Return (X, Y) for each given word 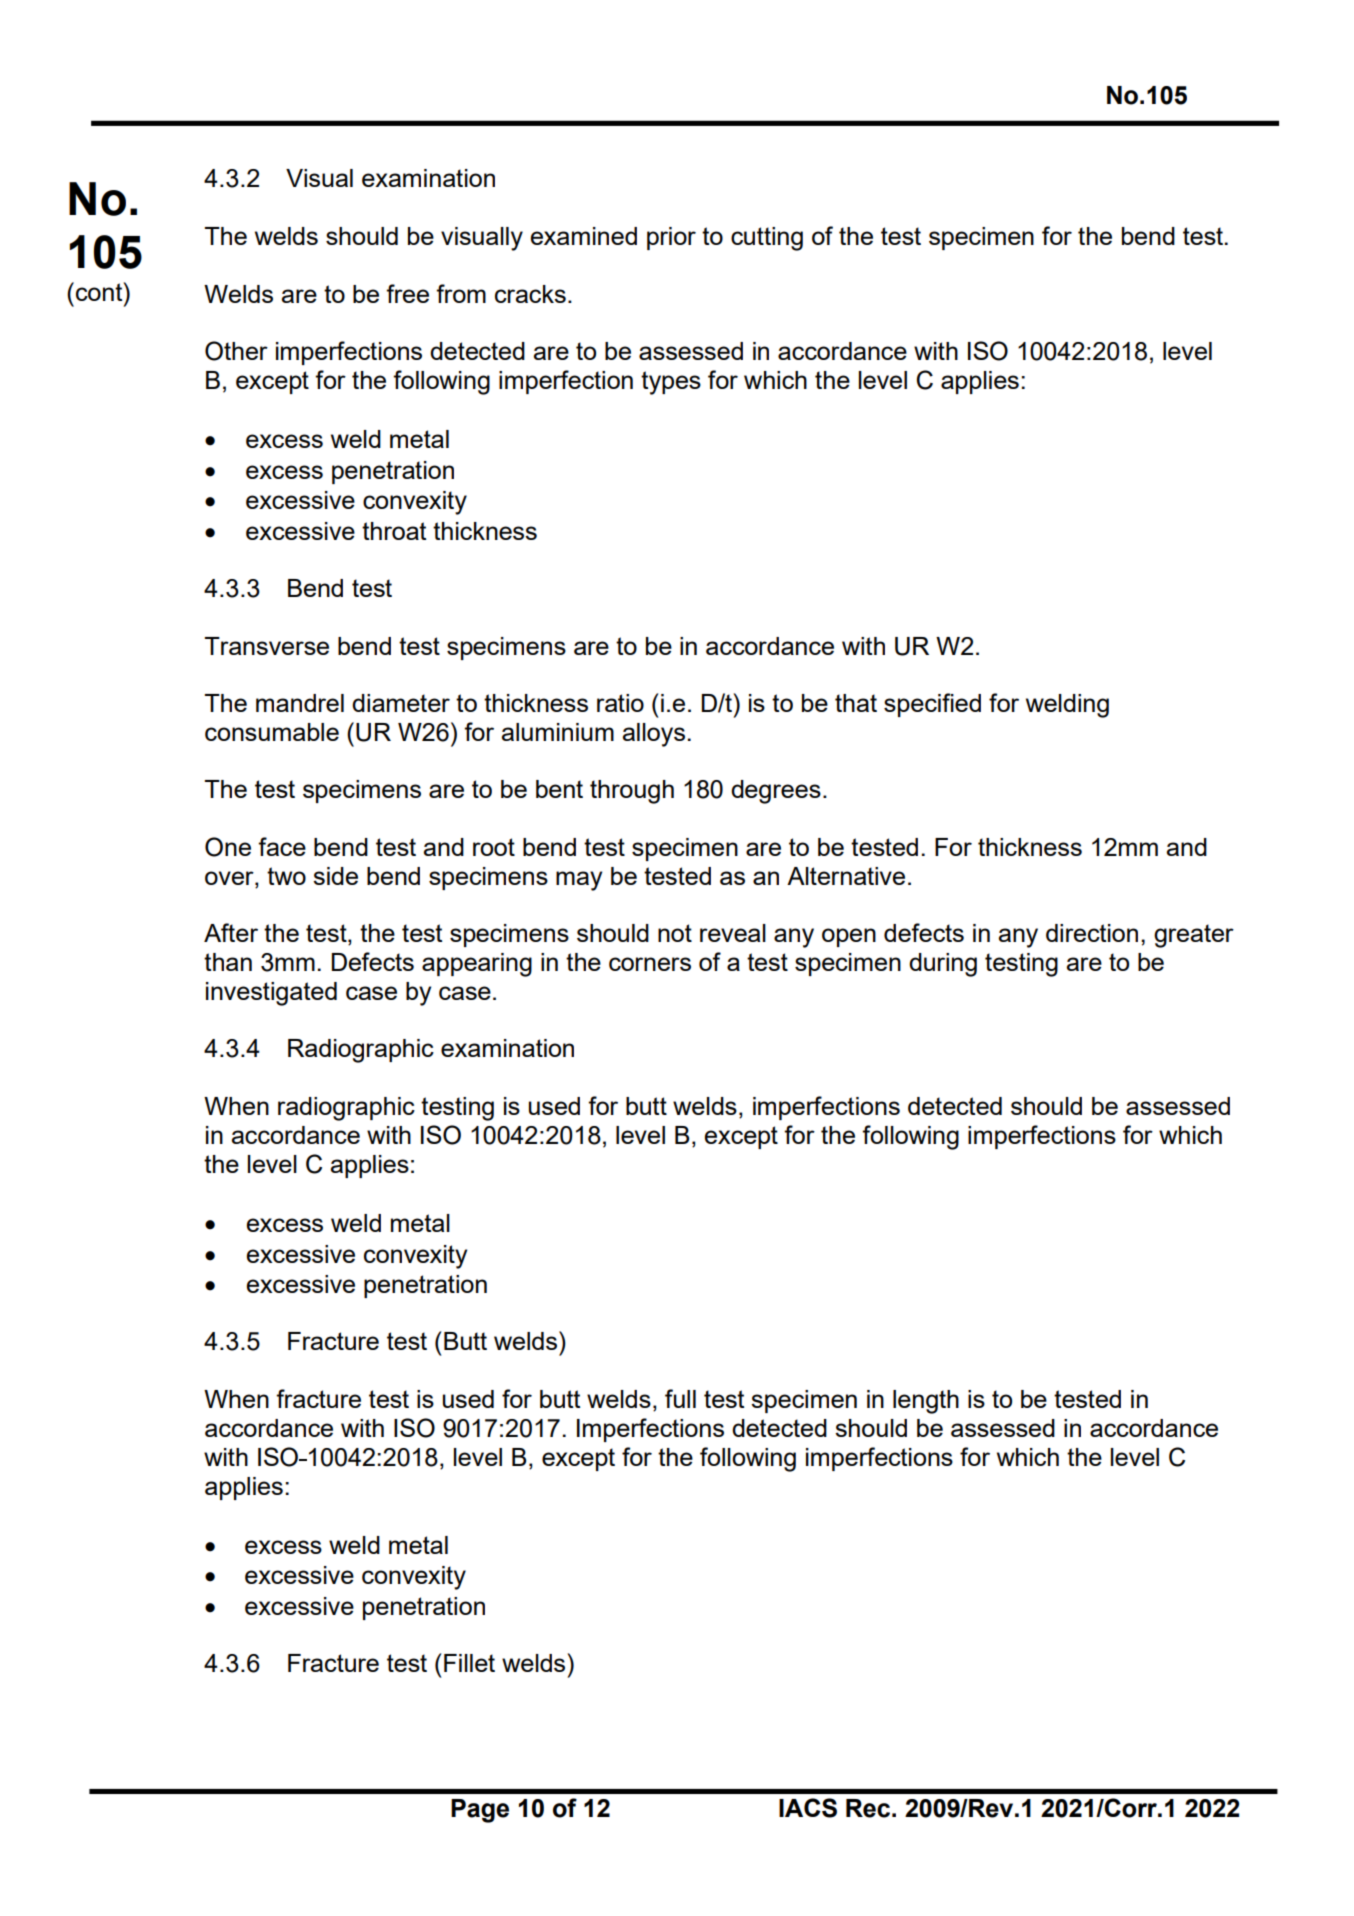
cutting (767, 239)
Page (480, 1811)
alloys (654, 735)
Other (236, 351)
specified (932, 705)
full (680, 1398)
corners (650, 964)
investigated (271, 994)
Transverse (267, 646)
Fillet (469, 1663)
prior (671, 238)
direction (1092, 933)
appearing (477, 965)
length (926, 1402)
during (943, 965)
